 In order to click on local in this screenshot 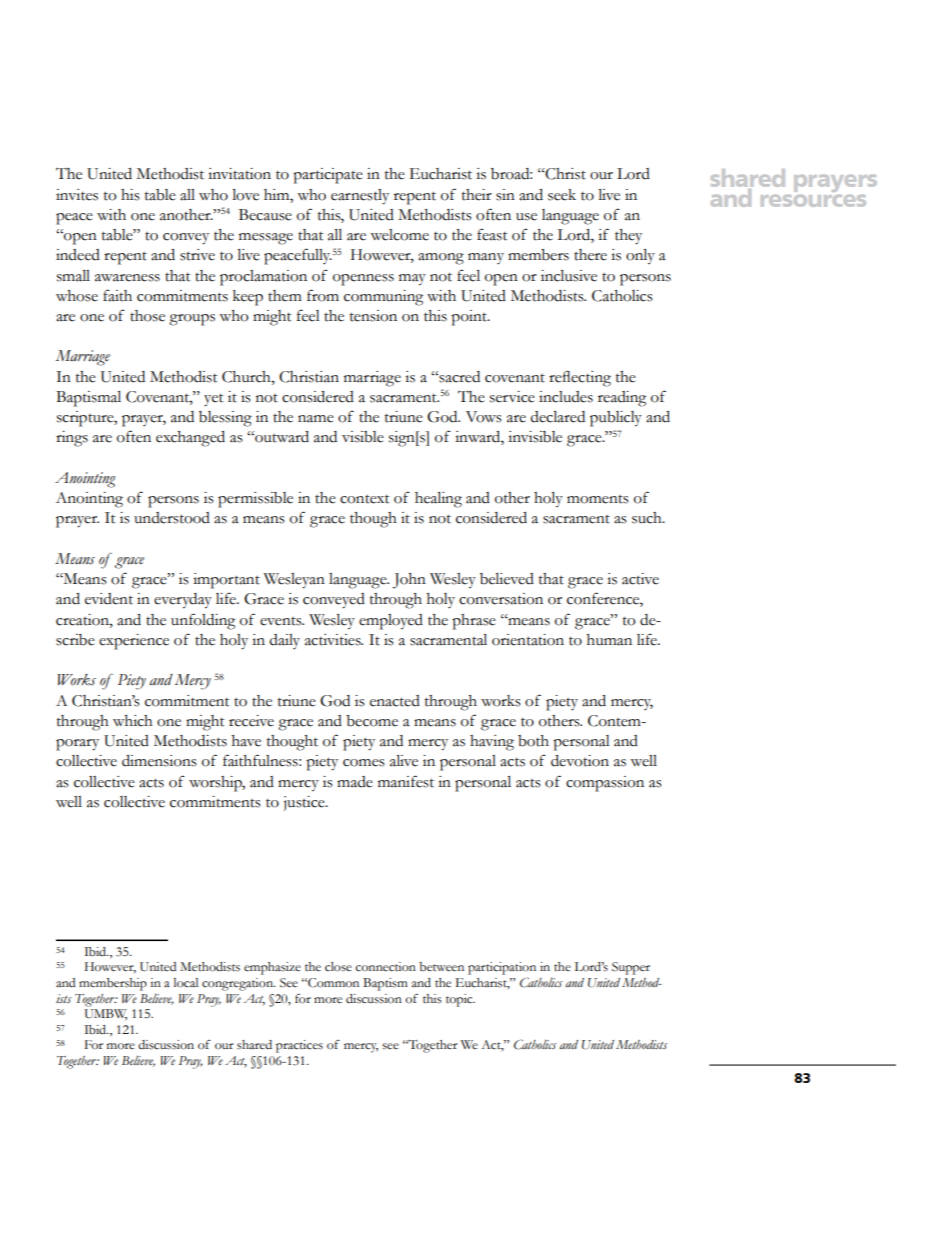, I will do `click(186, 983)`.
